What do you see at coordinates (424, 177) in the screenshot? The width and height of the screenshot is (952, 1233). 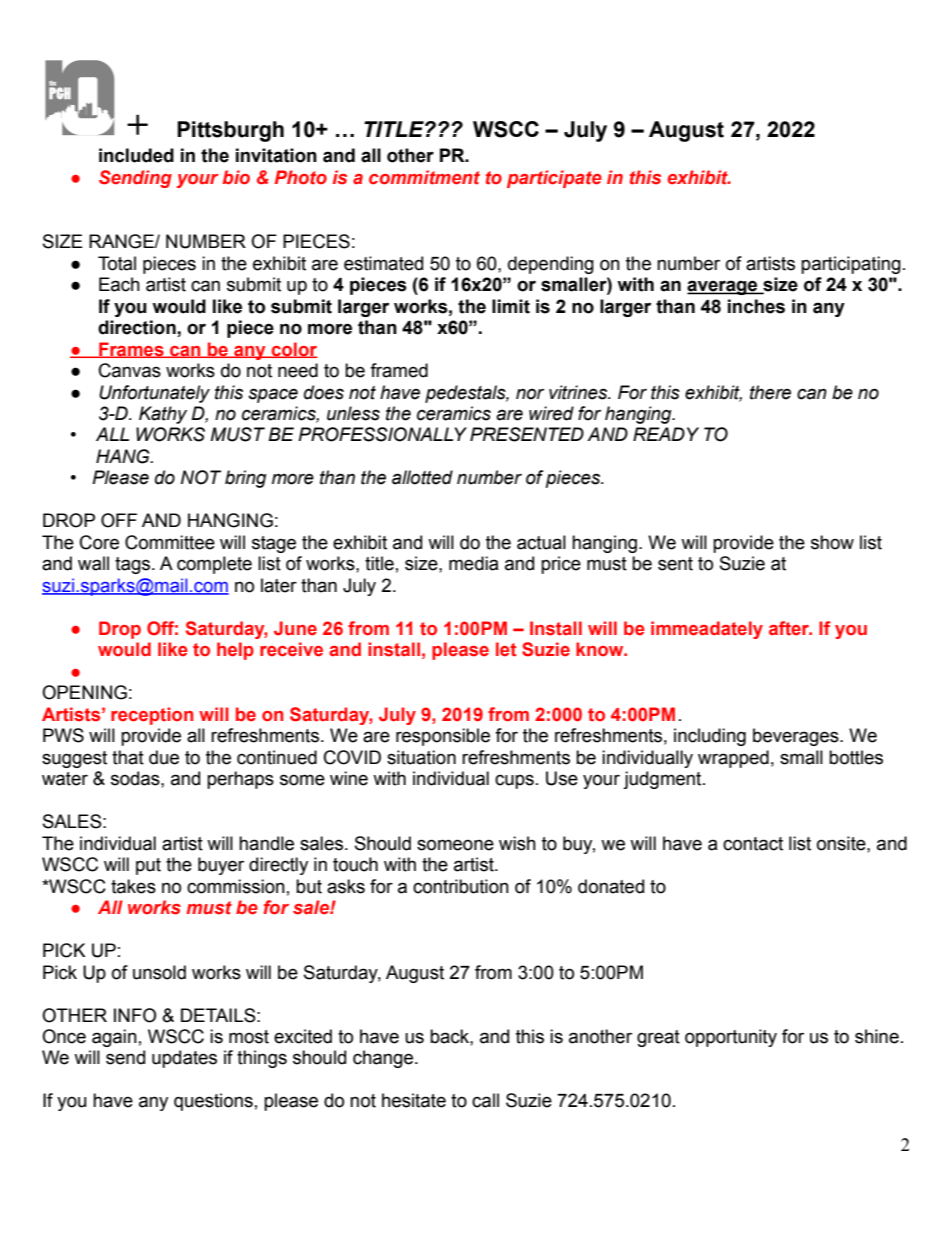 I see `commitment` at bounding box center [424, 177].
